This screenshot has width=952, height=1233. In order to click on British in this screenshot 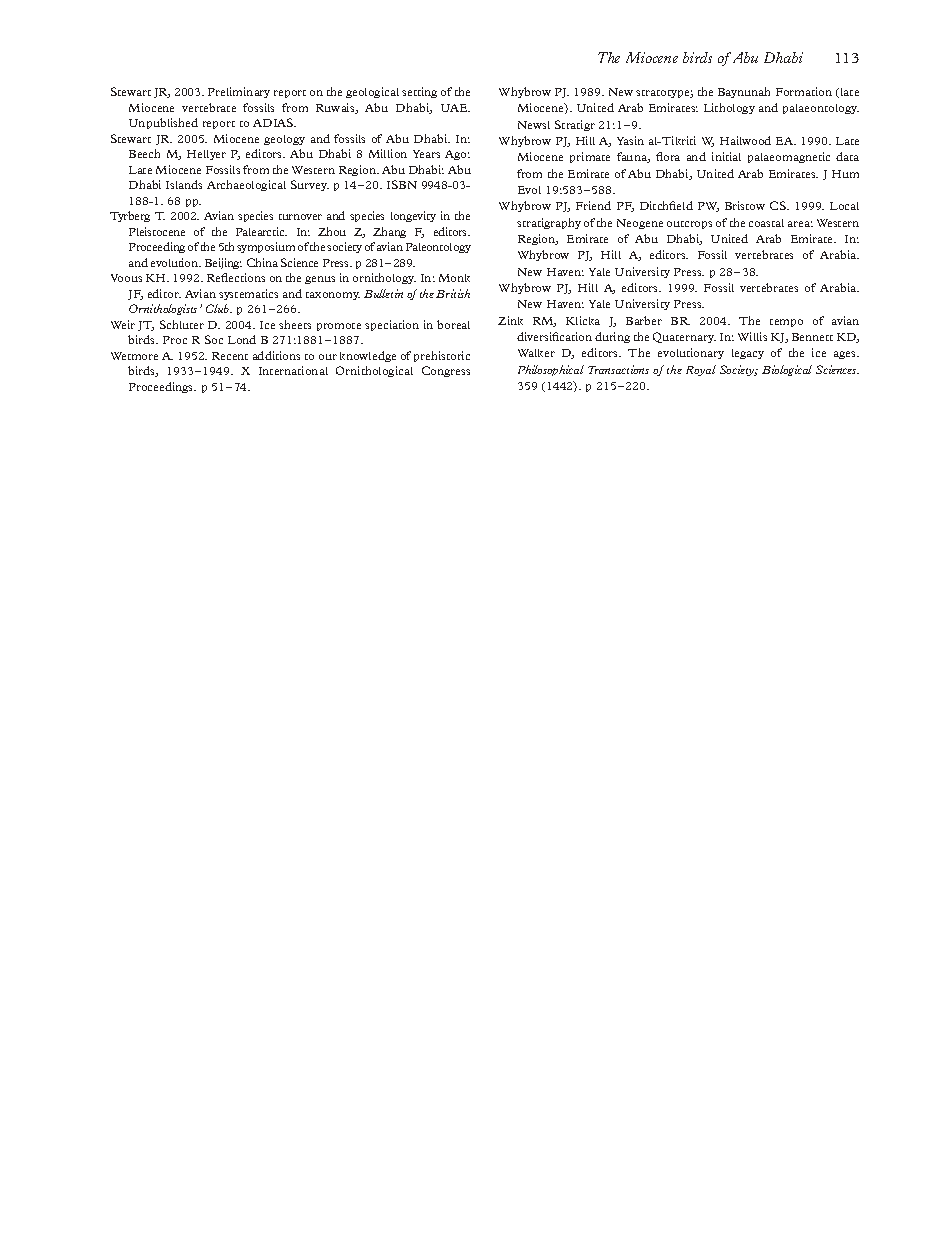, I will do `click(453, 293)`.
